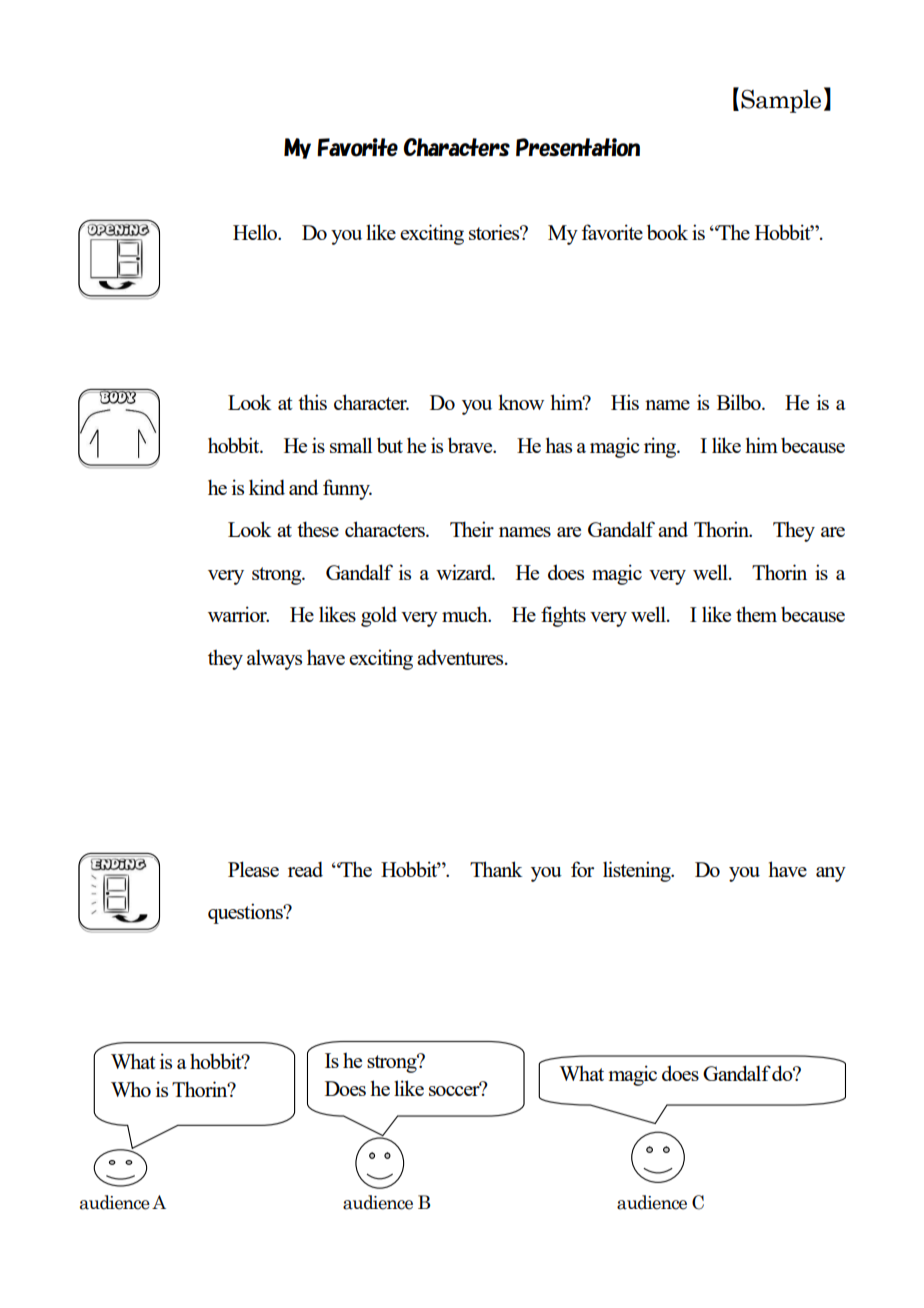  What do you see at coordinates (471, 445) in the screenshot?
I see `brave` at bounding box center [471, 445].
